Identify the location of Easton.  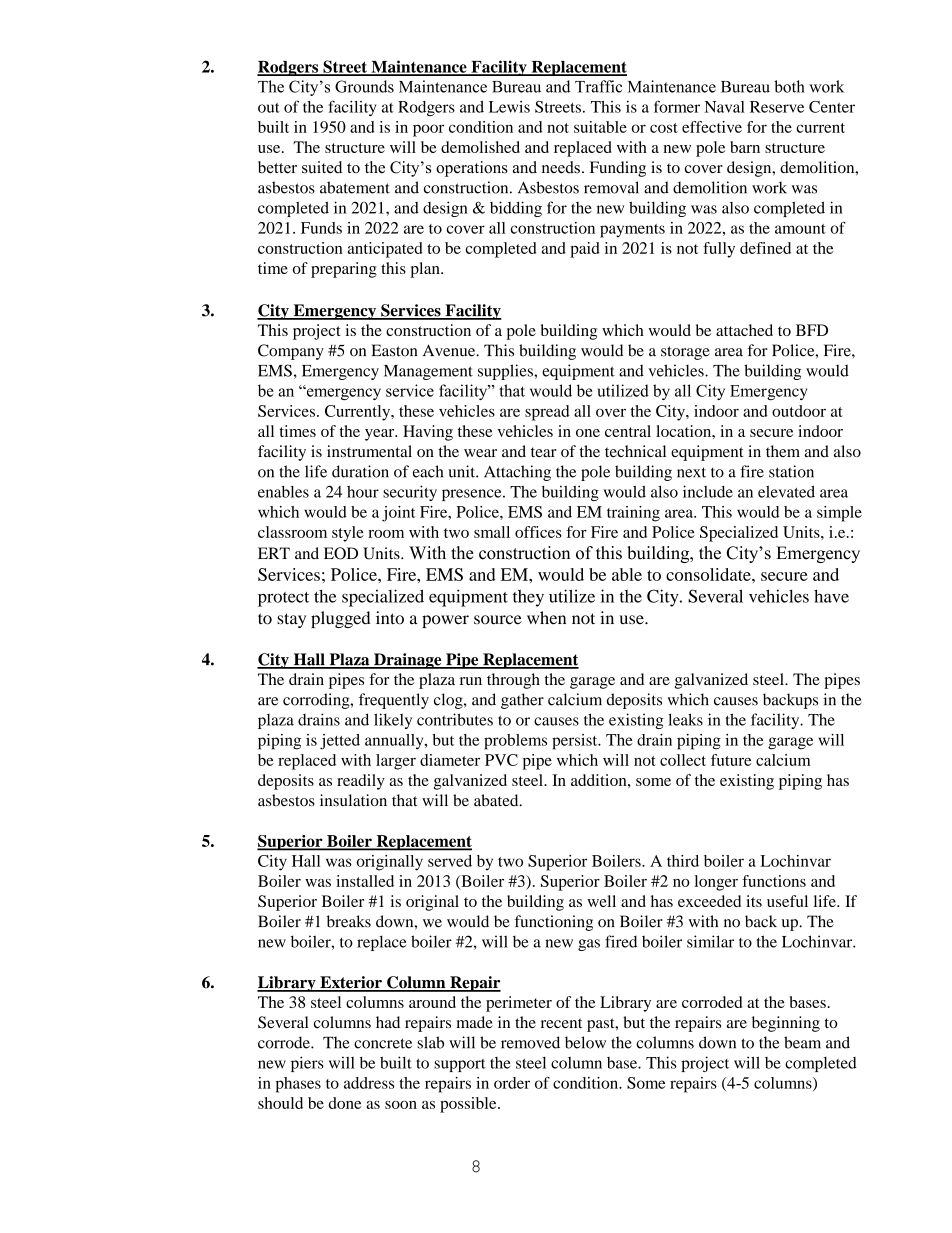
(394, 350).
